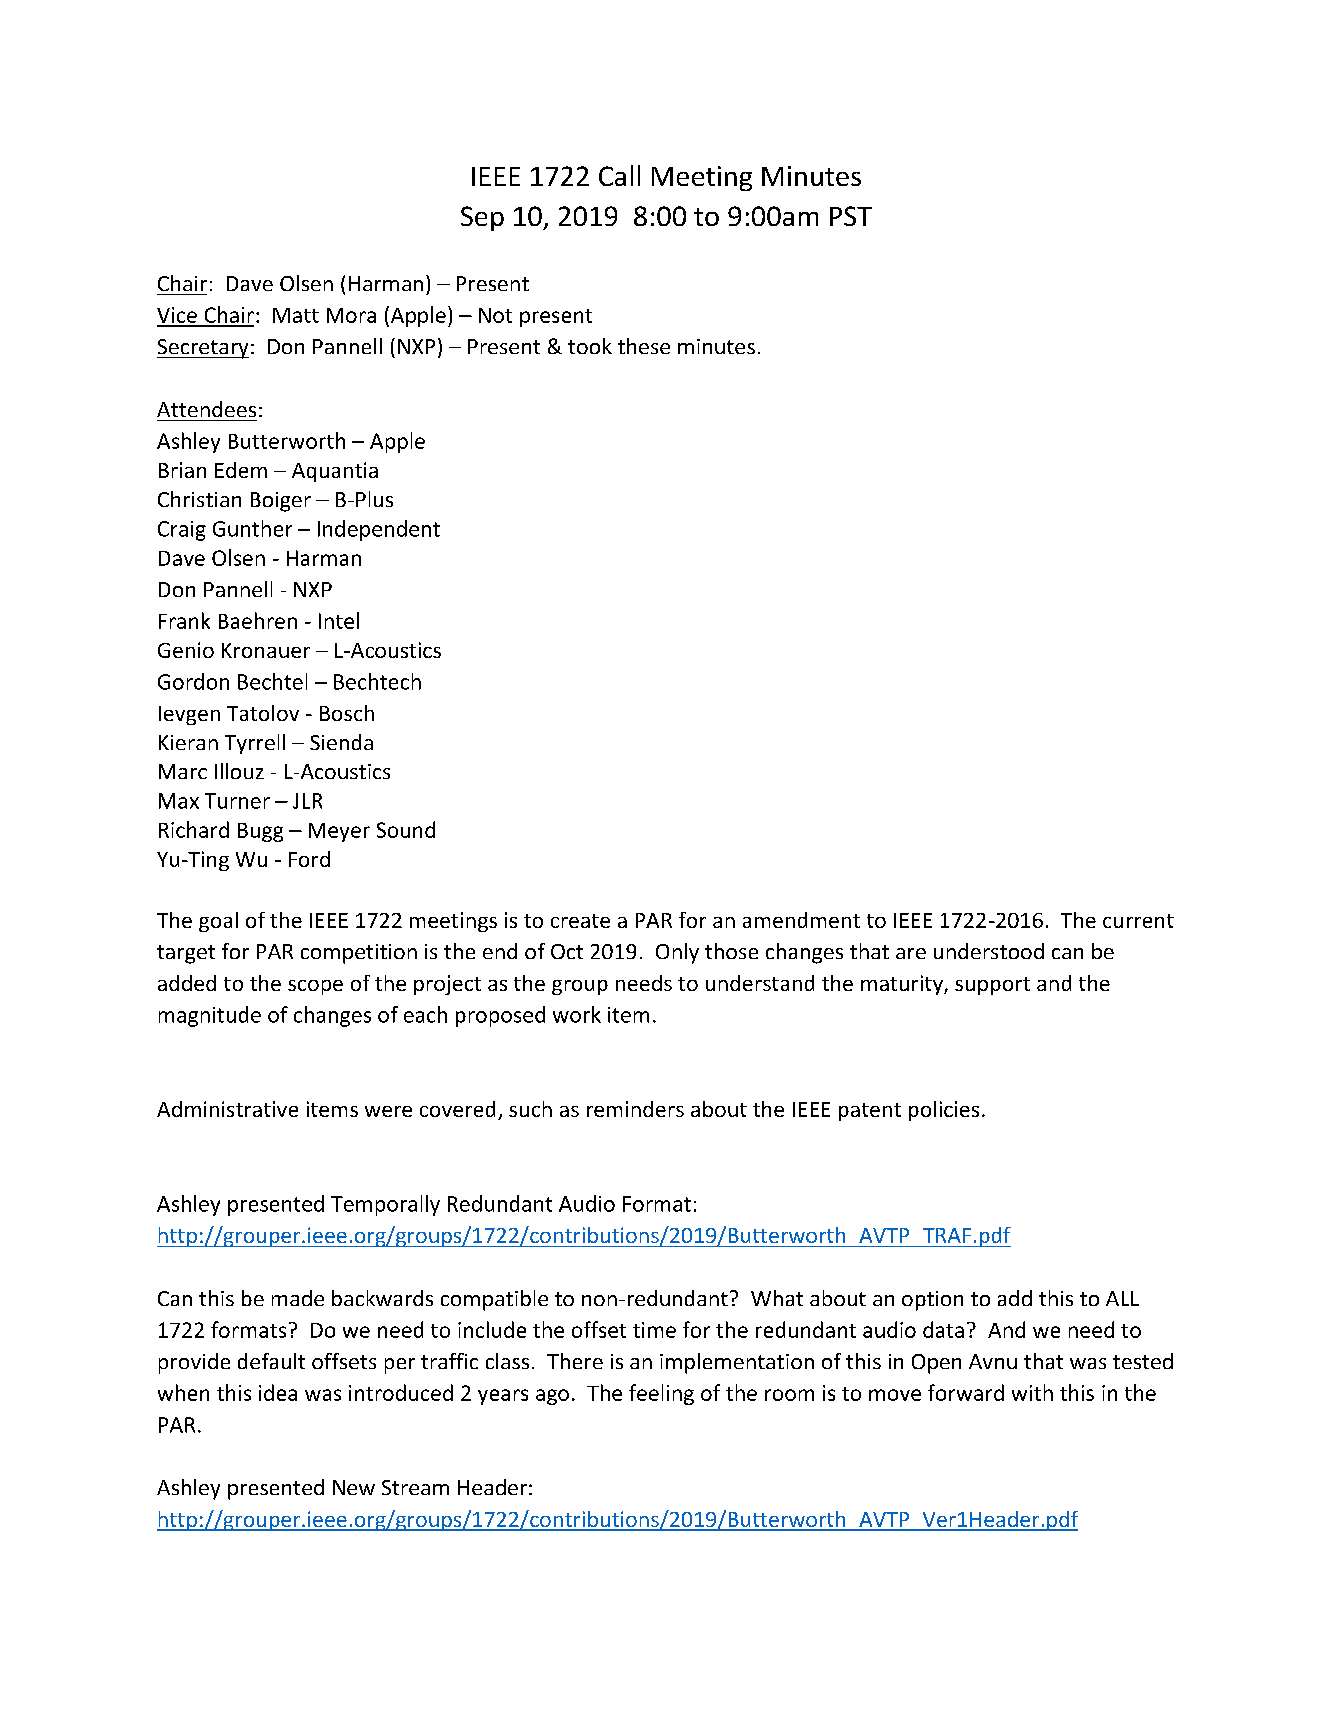 The height and width of the screenshot is (1723, 1332). I want to click on Ford, so click(309, 859).
